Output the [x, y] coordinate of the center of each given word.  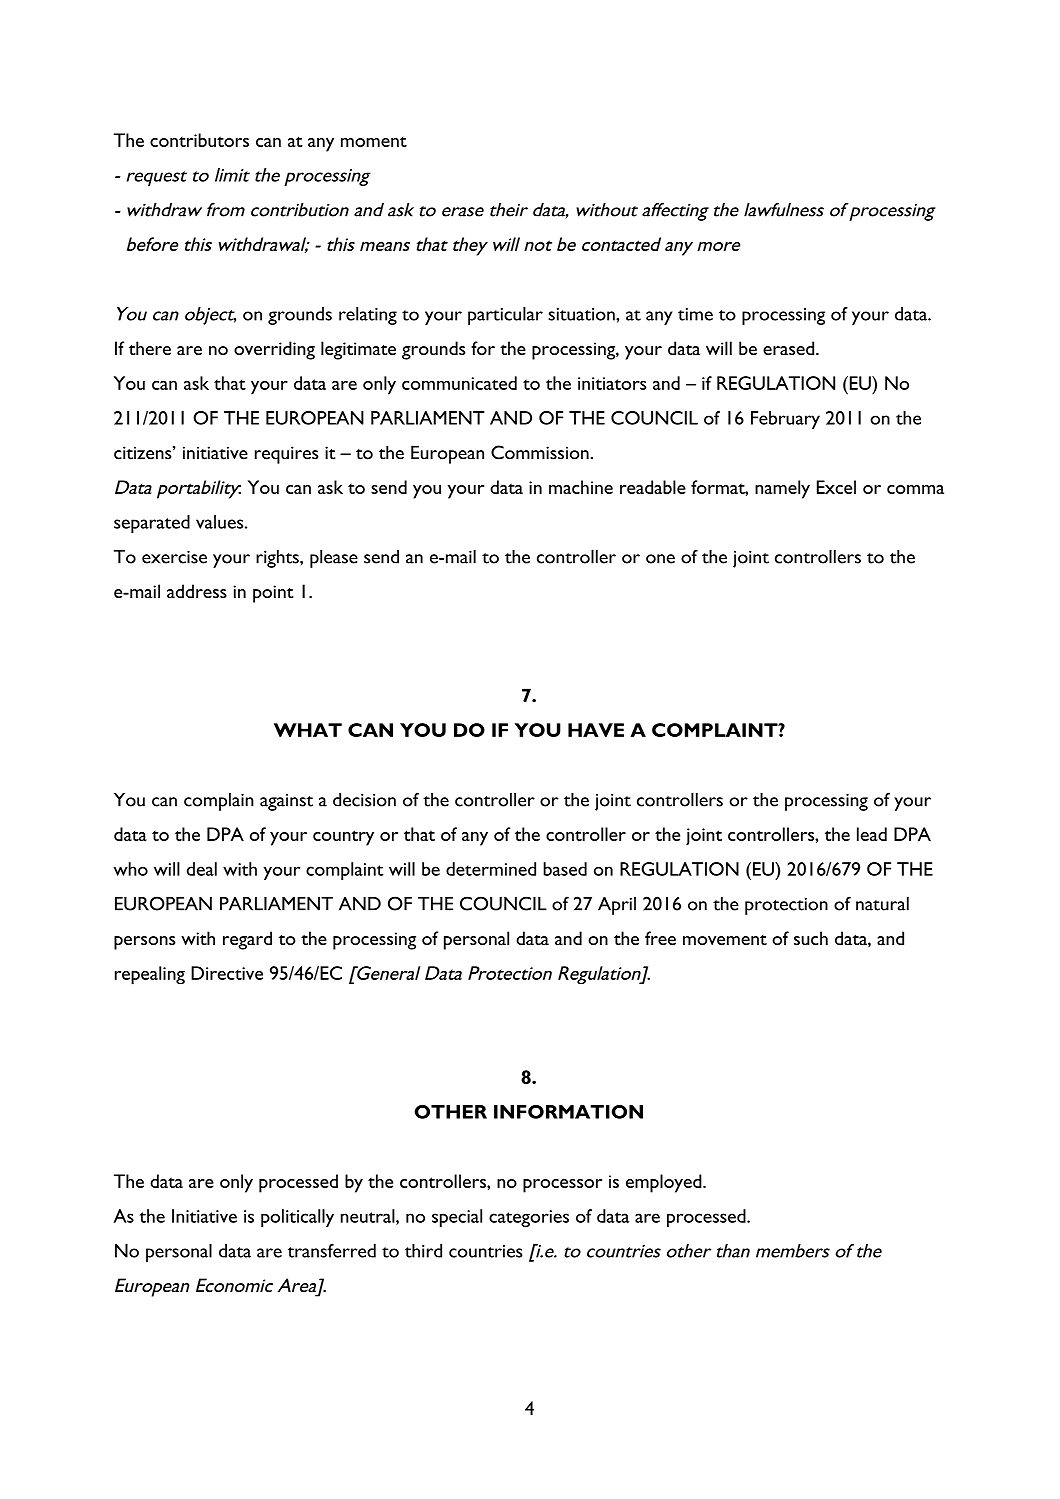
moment [374, 142]
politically [297, 1218]
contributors [199, 140]
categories [529, 1218]
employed [665, 1183]
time [695, 314]
